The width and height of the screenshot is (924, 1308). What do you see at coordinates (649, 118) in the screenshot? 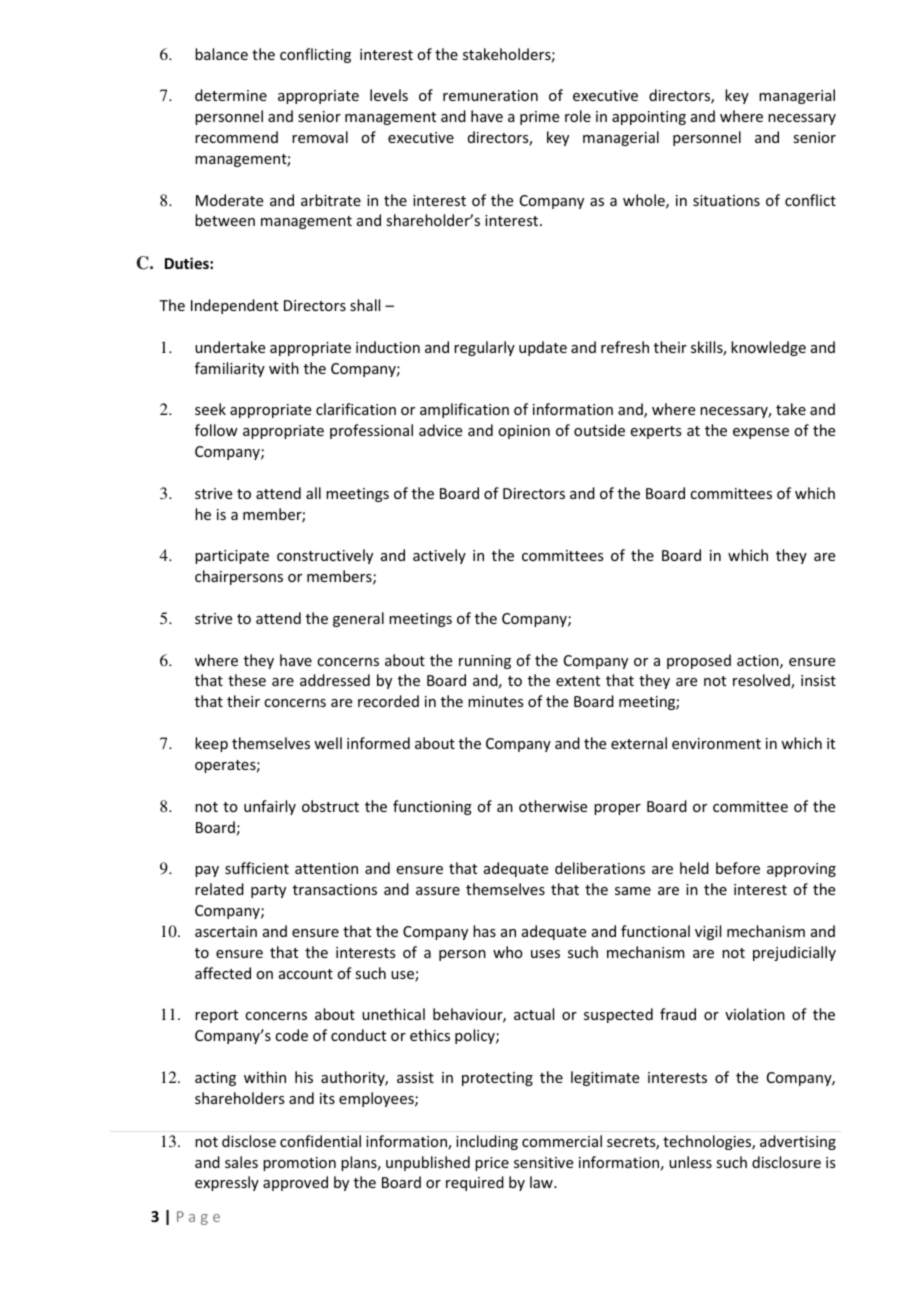
I see `appointing` at bounding box center [649, 118].
